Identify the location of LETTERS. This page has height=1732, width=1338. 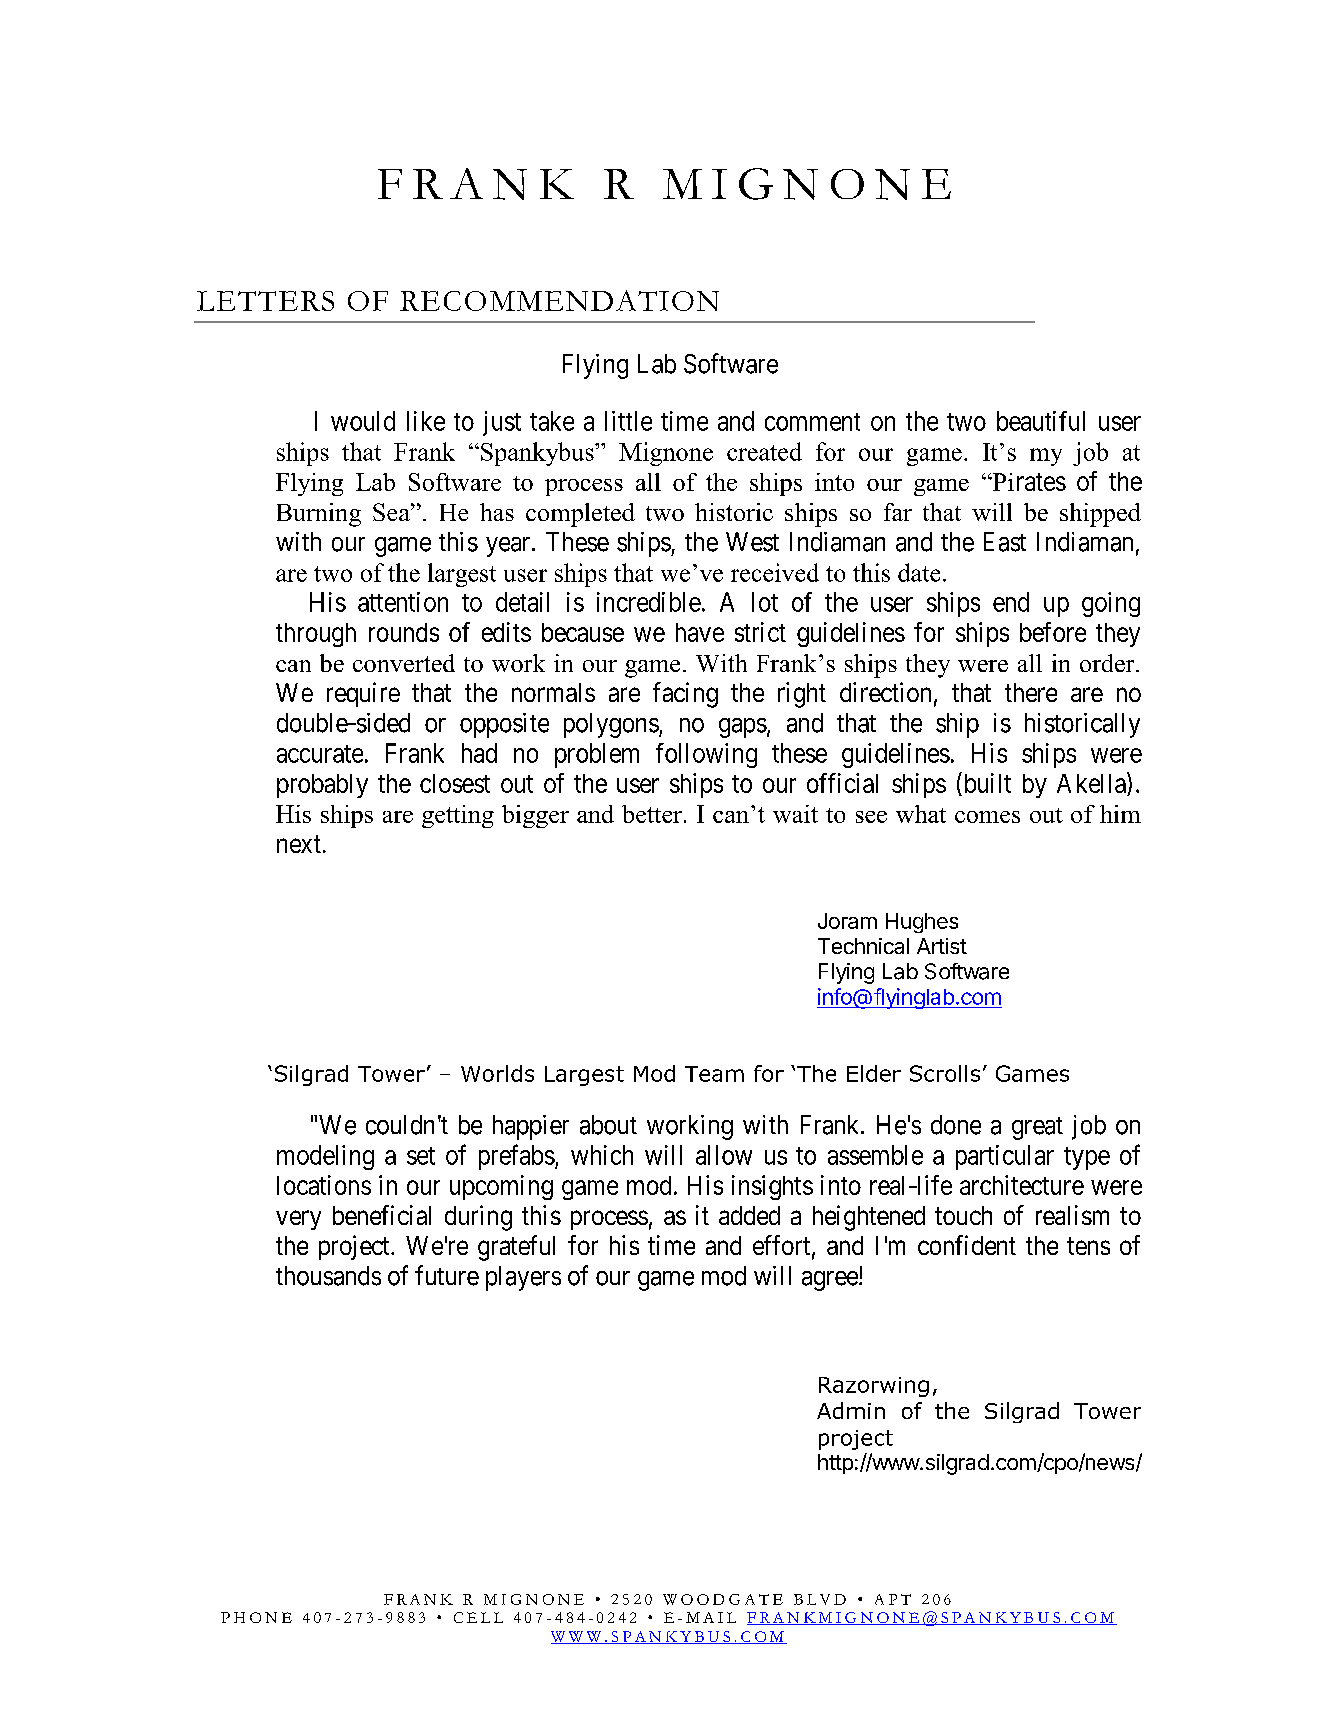
(265, 301).
